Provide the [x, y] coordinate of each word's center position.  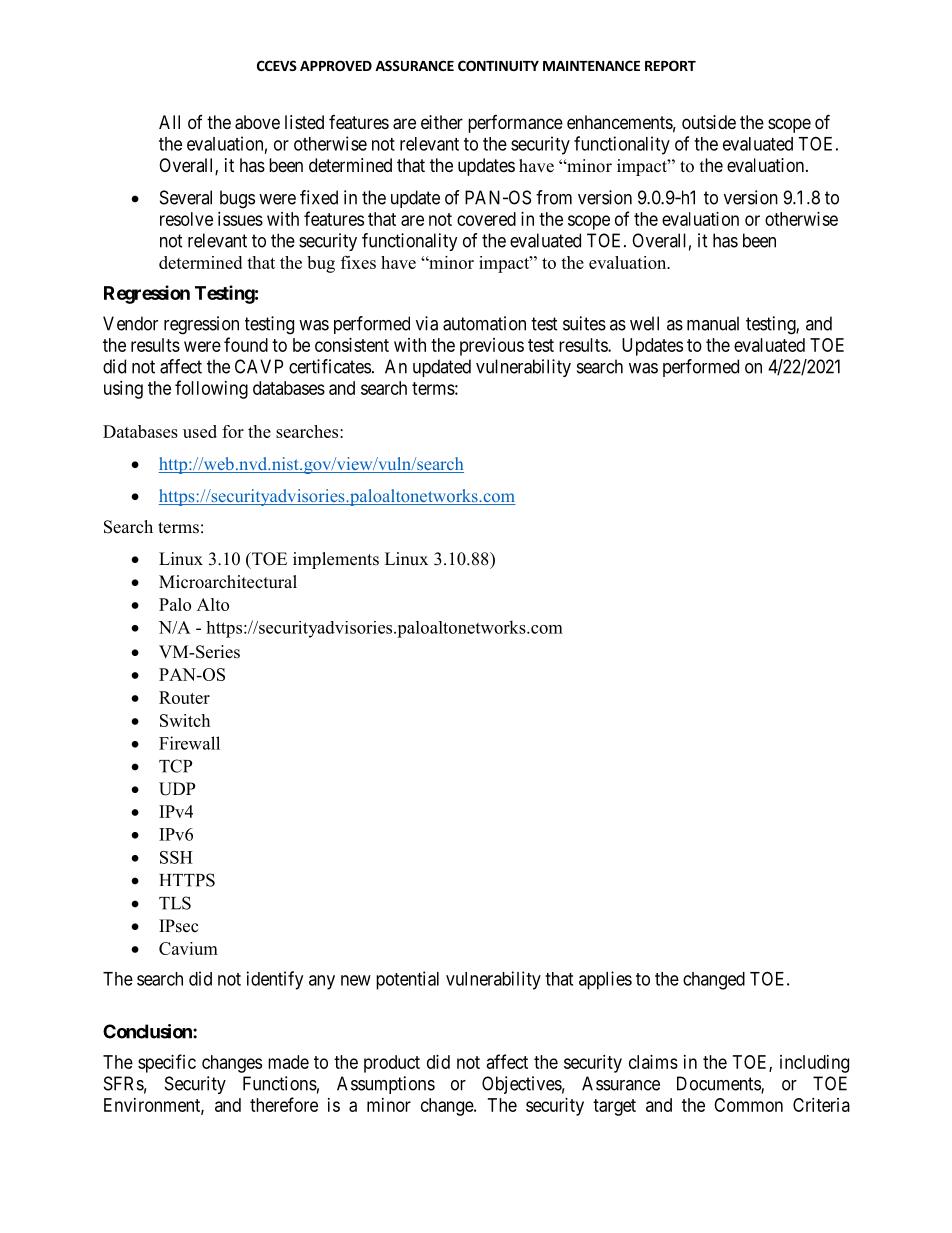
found [246, 344]
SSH [176, 857]
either [442, 122]
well [644, 323]
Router [184, 697]
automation [484, 323]
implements [336, 560]
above [257, 122]
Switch [185, 720]
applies [605, 980]
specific [167, 1063]
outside [709, 122]
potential [407, 980]
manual [713, 323]
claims [653, 1062]
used [200, 431]
